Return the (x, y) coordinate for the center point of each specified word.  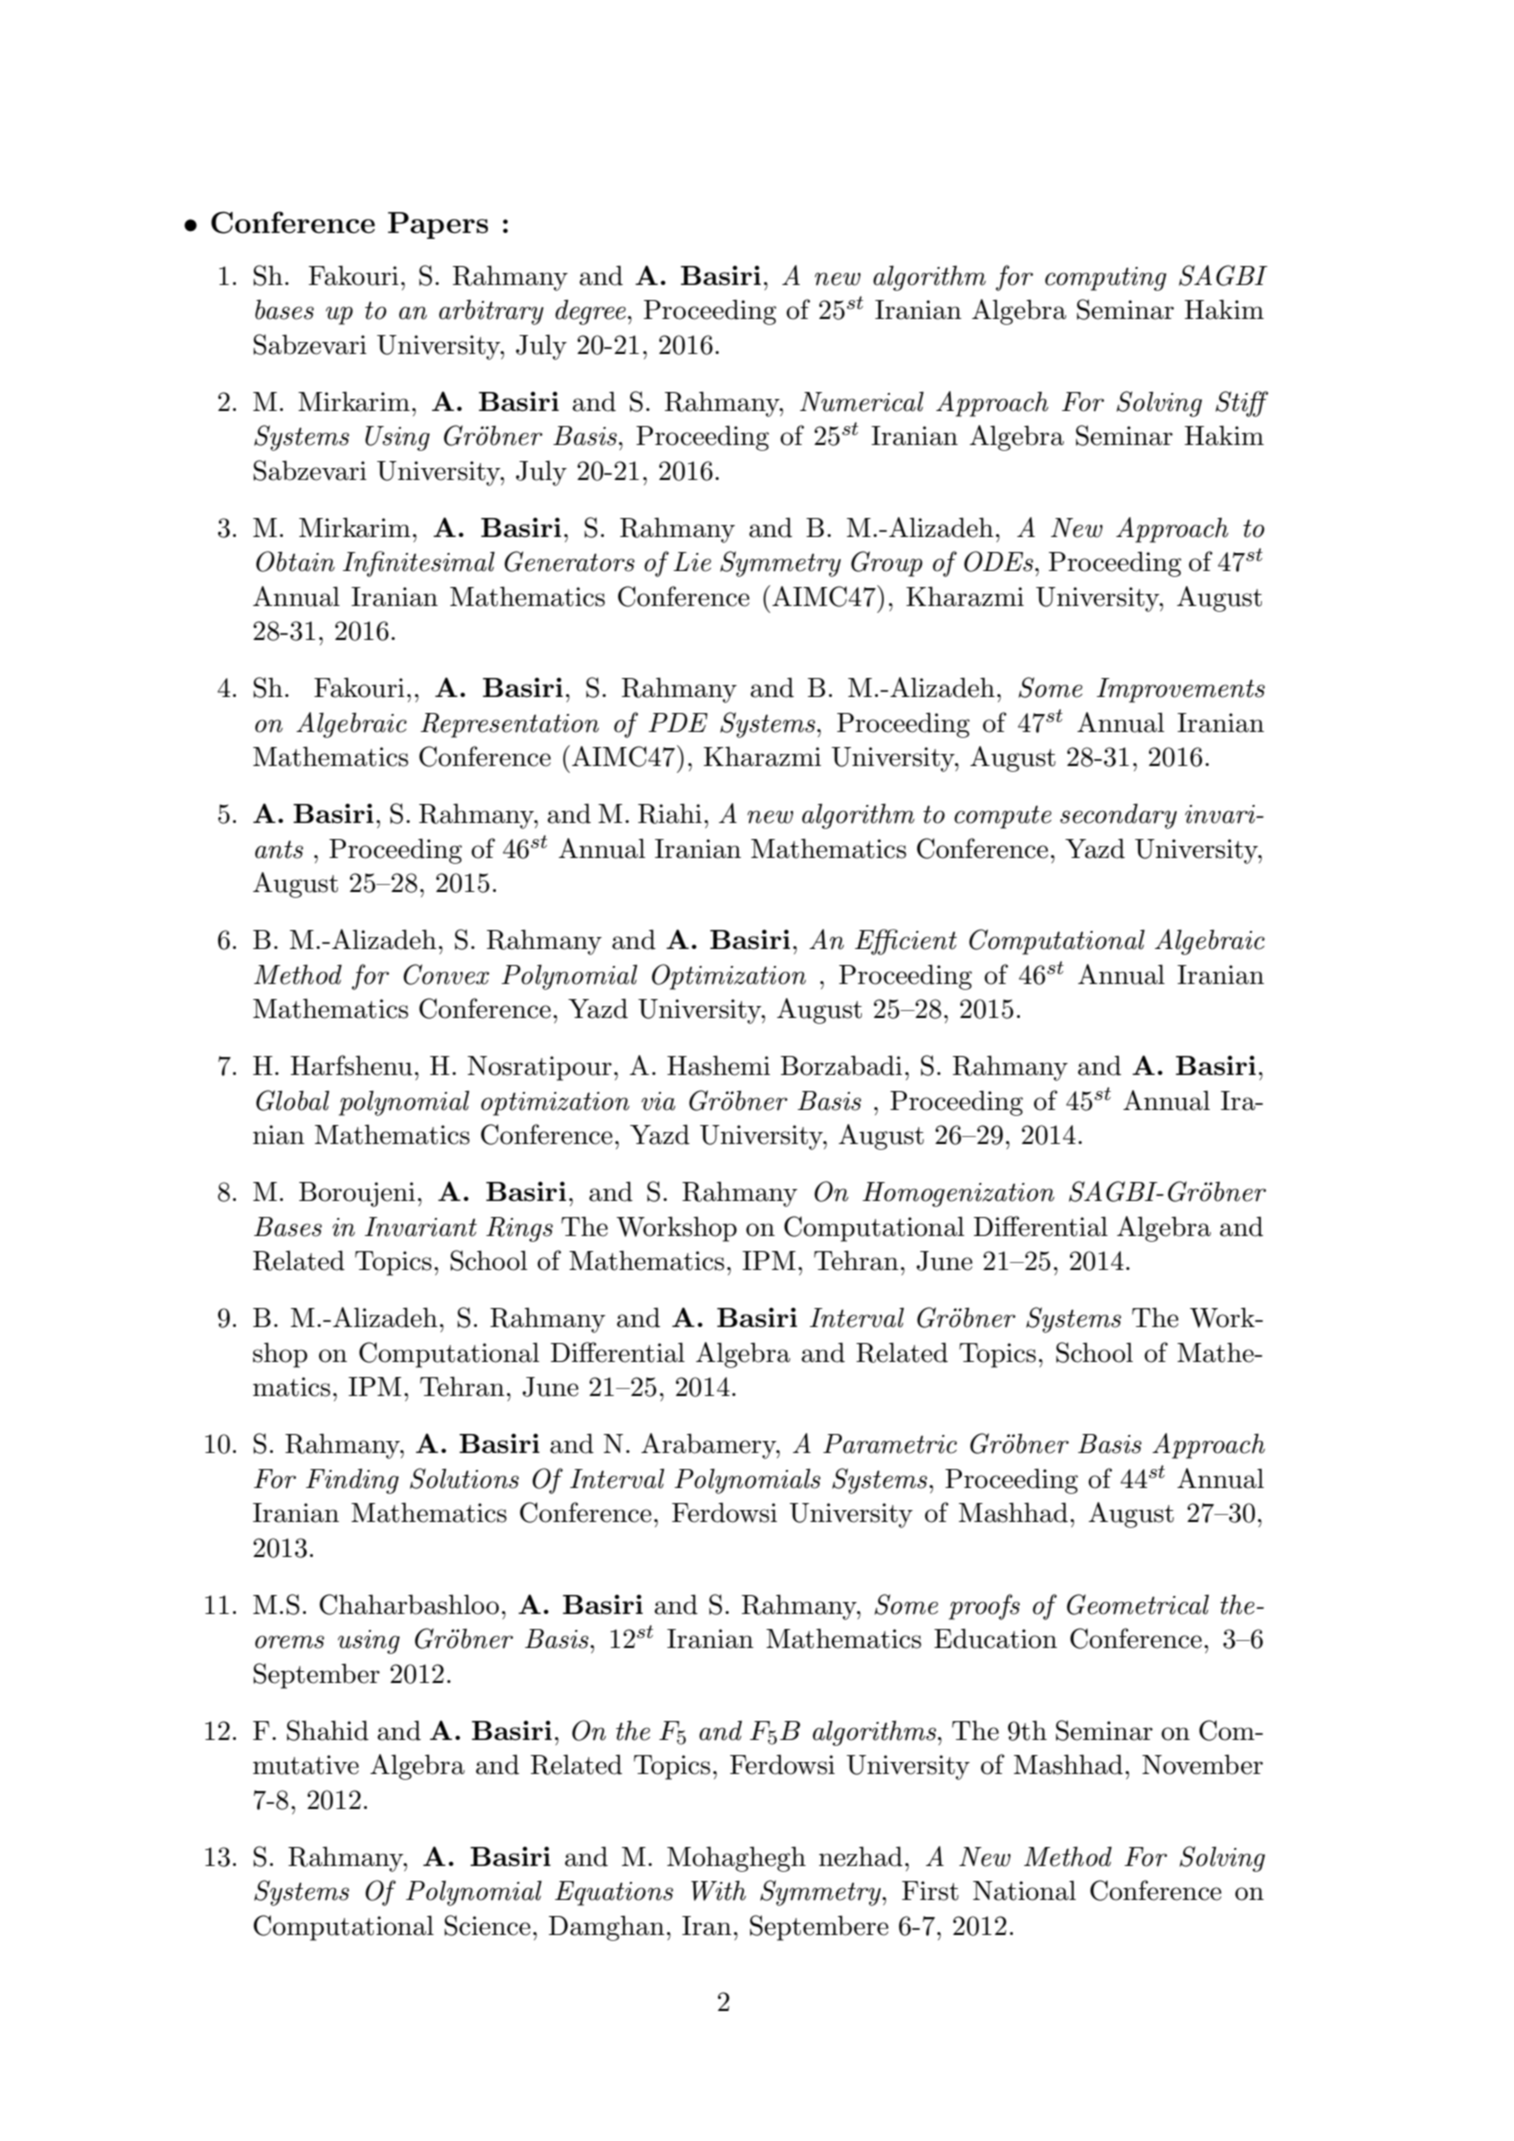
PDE (678, 722)
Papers (438, 225)
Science (487, 1925)
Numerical (862, 401)
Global (292, 1100)
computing (1106, 279)
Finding (352, 1481)
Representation (509, 725)
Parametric (890, 1444)
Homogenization (958, 1194)
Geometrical (1138, 1604)
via (658, 1101)
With (718, 1890)
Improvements (1181, 690)
